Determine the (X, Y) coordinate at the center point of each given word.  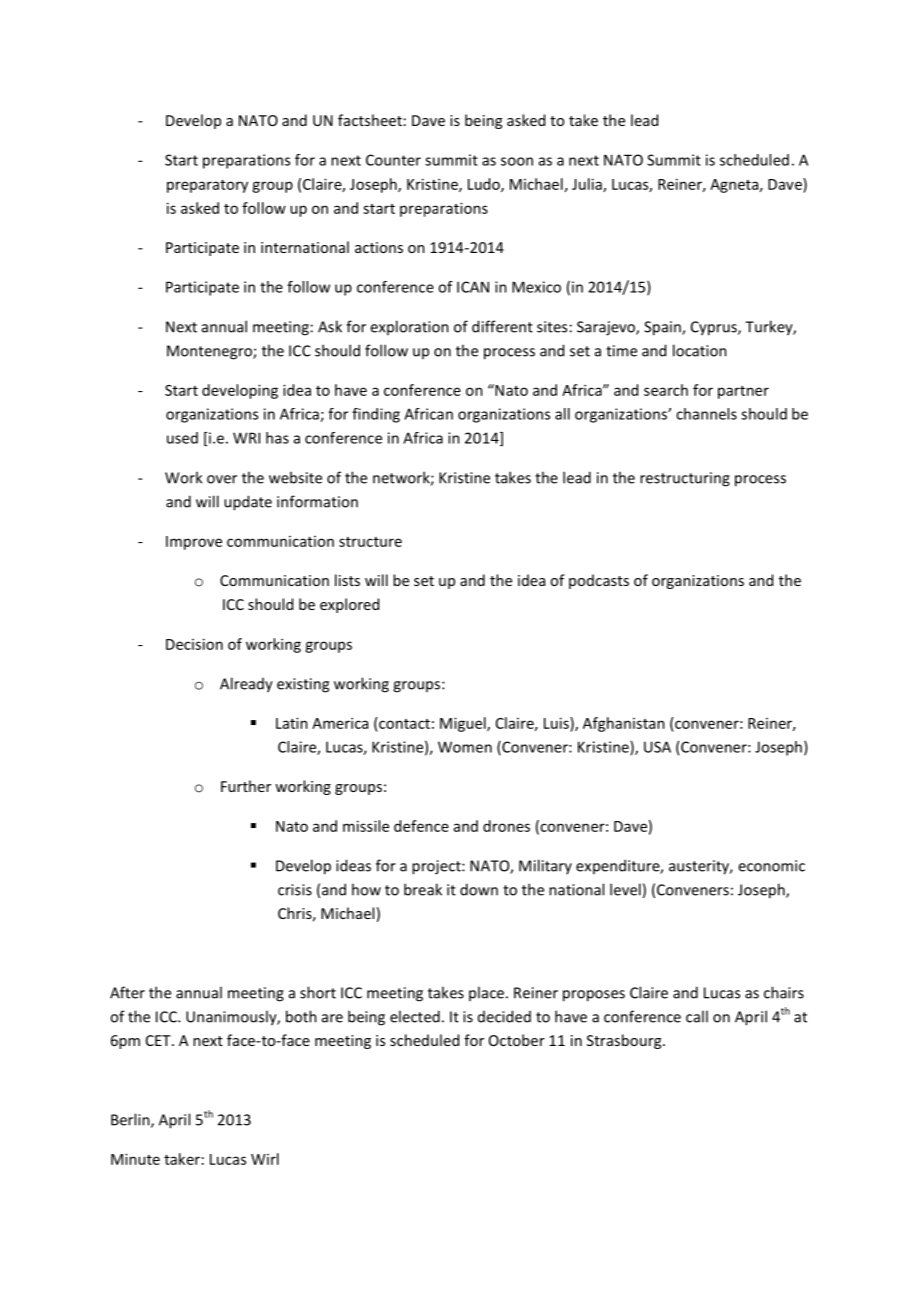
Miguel (464, 724)
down (479, 889)
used (182, 438)
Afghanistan (624, 724)
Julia (588, 185)
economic (771, 866)
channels (706, 414)
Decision (194, 644)
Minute (135, 1159)
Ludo (485, 185)
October (517, 1040)
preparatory (207, 186)
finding (376, 415)
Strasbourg (625, 1041)
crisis (295, 890)
